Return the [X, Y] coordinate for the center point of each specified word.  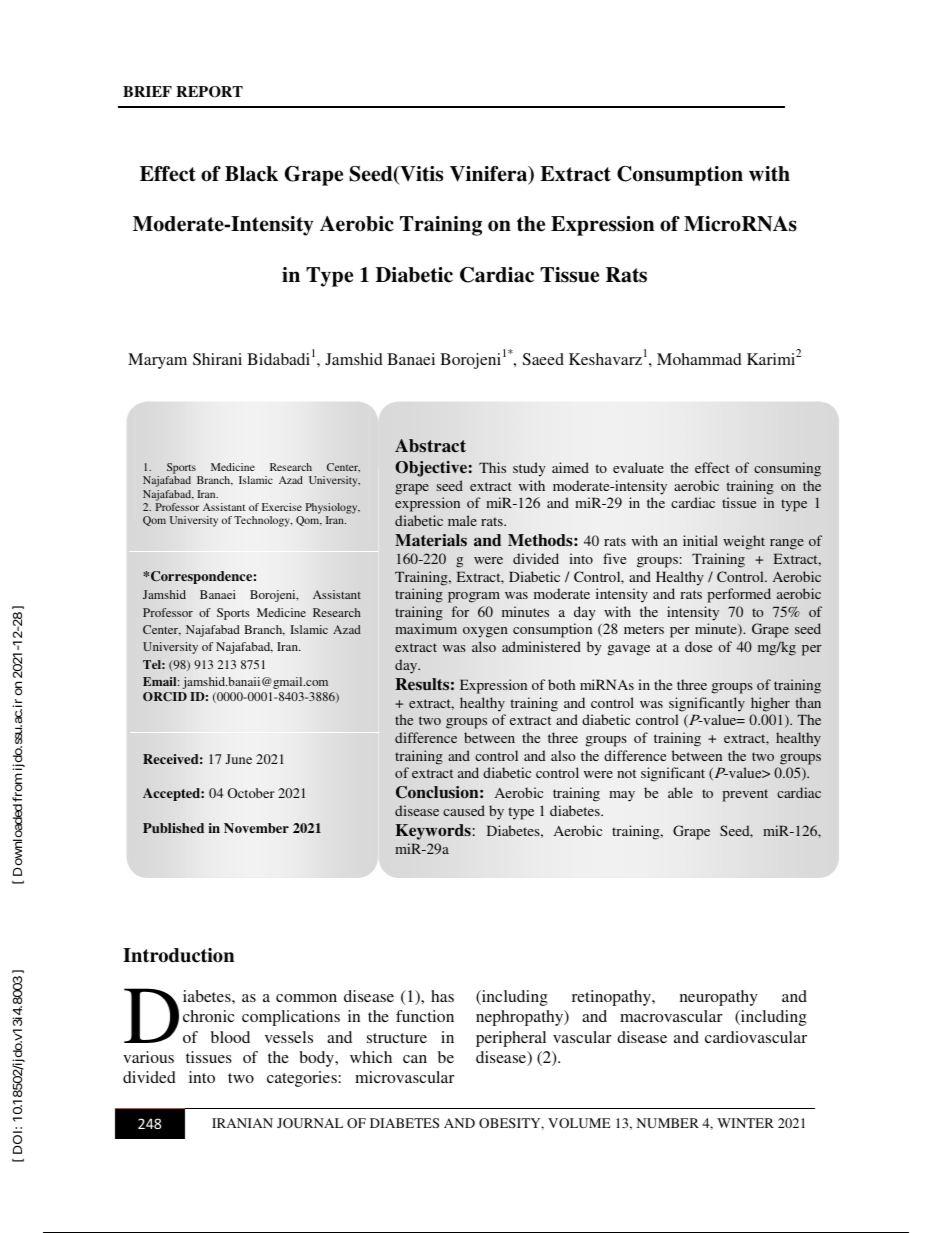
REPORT [209, 92]
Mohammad [699, 359]
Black [251, 174]
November [256, 828]
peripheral [511, 1039]
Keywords [433, 832]
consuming [787, 469]
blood [230, 1037]
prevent [745, 795]
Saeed [543, 359]
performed [739, 595]
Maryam [157, 361]
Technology [263, 521]
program [474, 597]
